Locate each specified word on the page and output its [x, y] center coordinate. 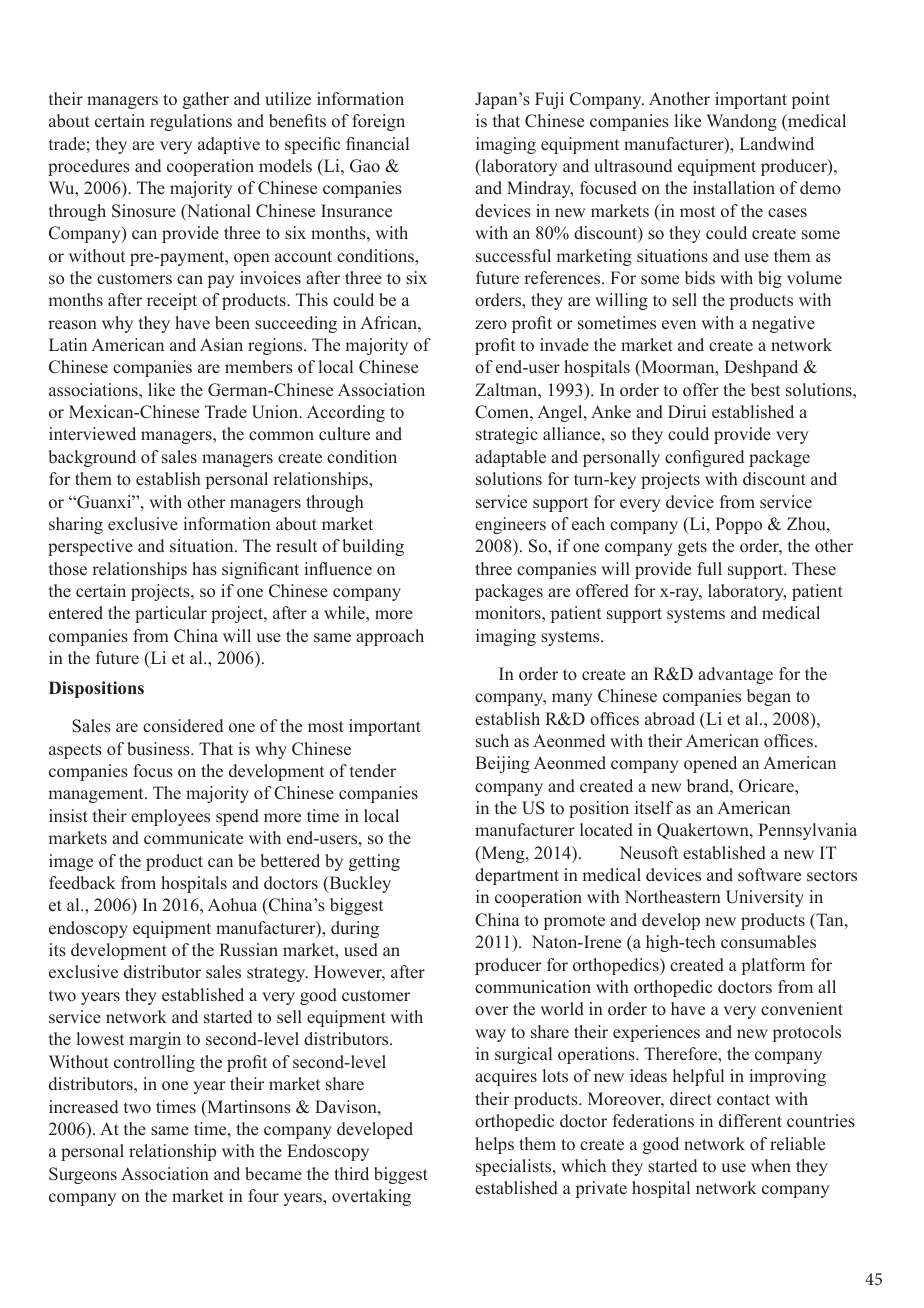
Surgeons [83, 1175]
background [92, 458]
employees [170, 817]
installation [734, 188]
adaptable [510, 458]
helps [494, 1145]
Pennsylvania [807, 831]
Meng [503, 854]
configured [704, 458]
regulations [191, 122]
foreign [378, 122]
